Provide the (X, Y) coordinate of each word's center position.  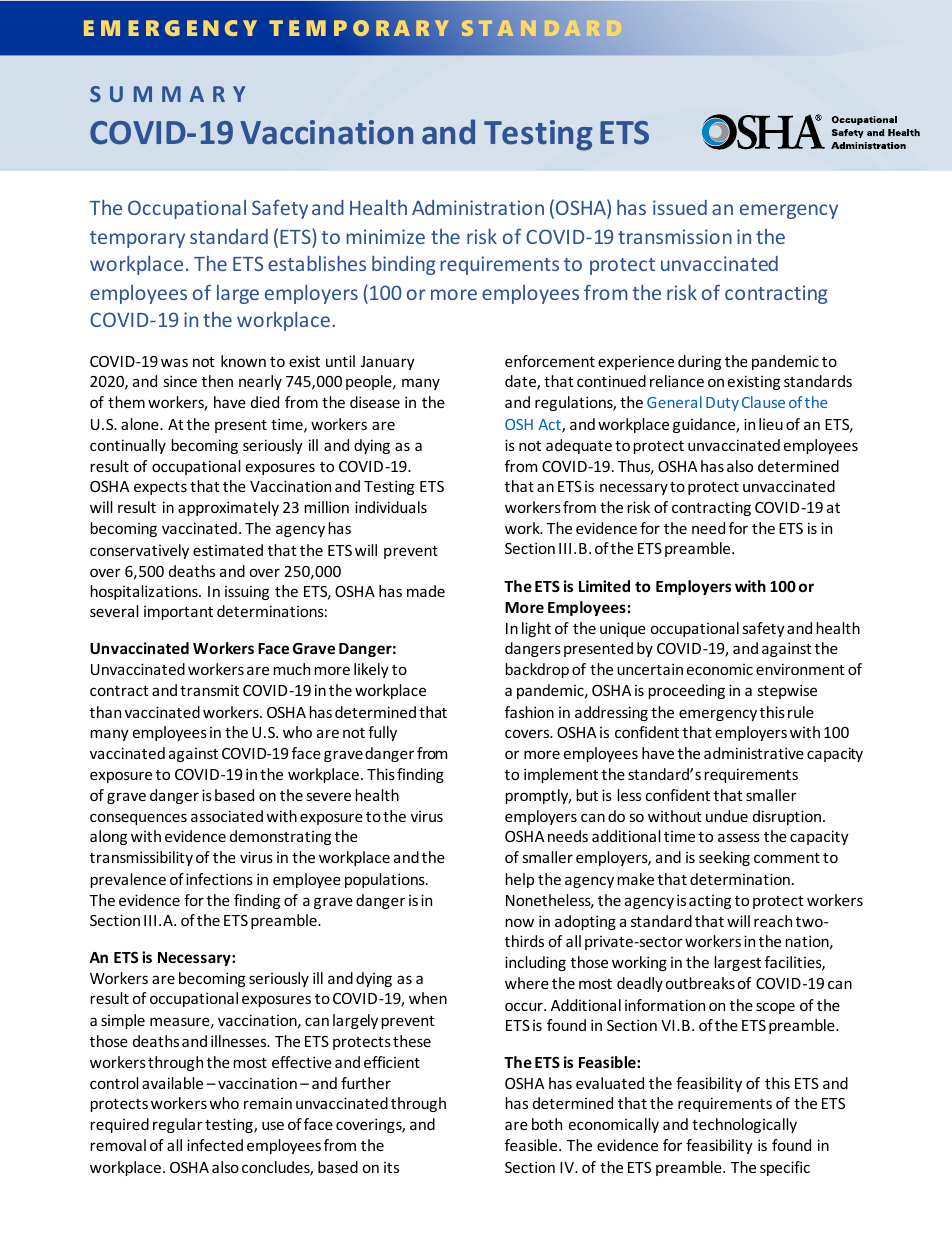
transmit (209, 690)
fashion (529, 712)
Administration (478, 207)
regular (178, 1125)
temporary (137, 239)
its (391, 1167)
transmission (675, 236)
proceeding (686, 691)
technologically (744, 1125)
